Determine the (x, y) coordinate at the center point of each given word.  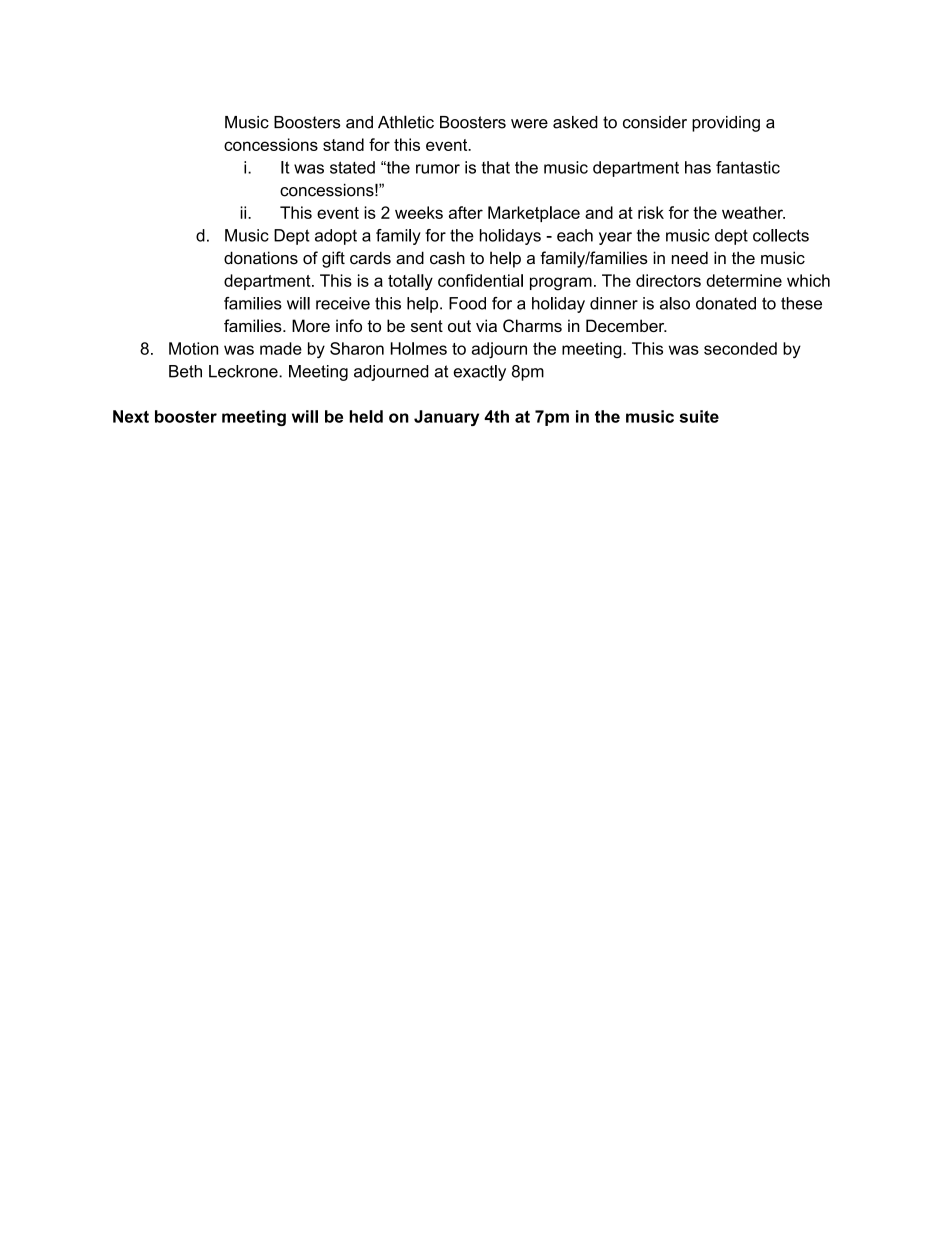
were (529, 124)
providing (726, 124)
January (446, 418)
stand (343, 144)
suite (699, 416)
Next (131, 416)
